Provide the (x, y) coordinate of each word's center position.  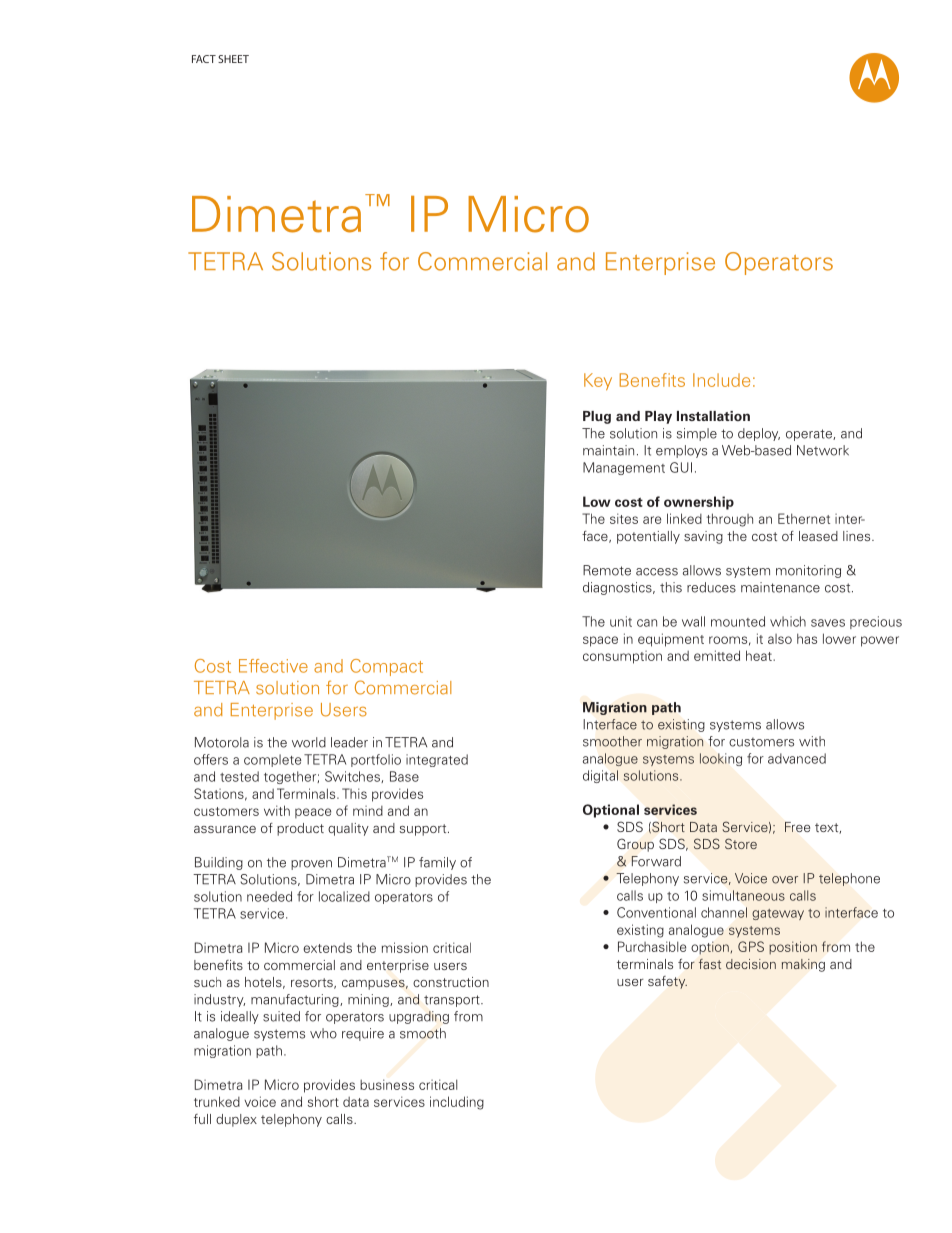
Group (635, 845)
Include (721, 380)
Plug (597, 417)
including (457, 1103)
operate (810, 435)
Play (658, 417)
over (785, 880)
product (300, 829)
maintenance (780, 587)
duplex (236, 1120)
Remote (607, 570)
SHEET (233, 59)
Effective (273, 666)
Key (598, 381)
